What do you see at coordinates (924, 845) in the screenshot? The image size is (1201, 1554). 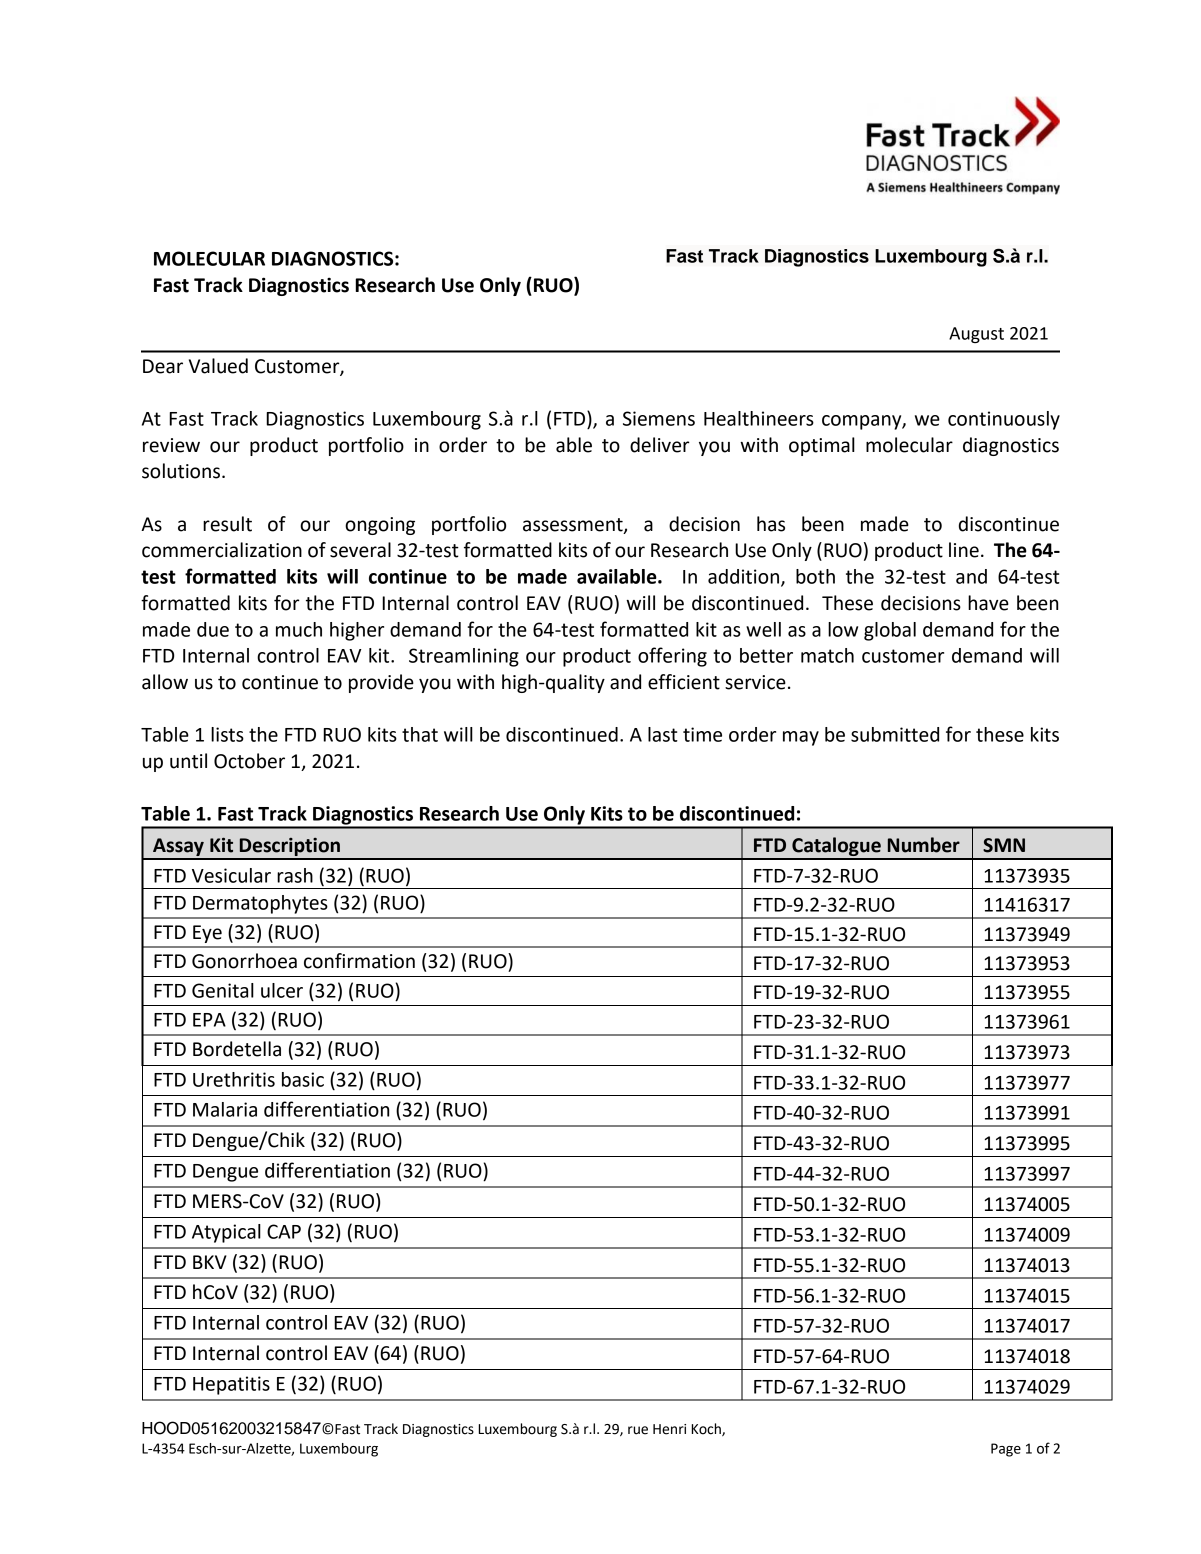 I see `Number` at bounding box center [924, 845].
